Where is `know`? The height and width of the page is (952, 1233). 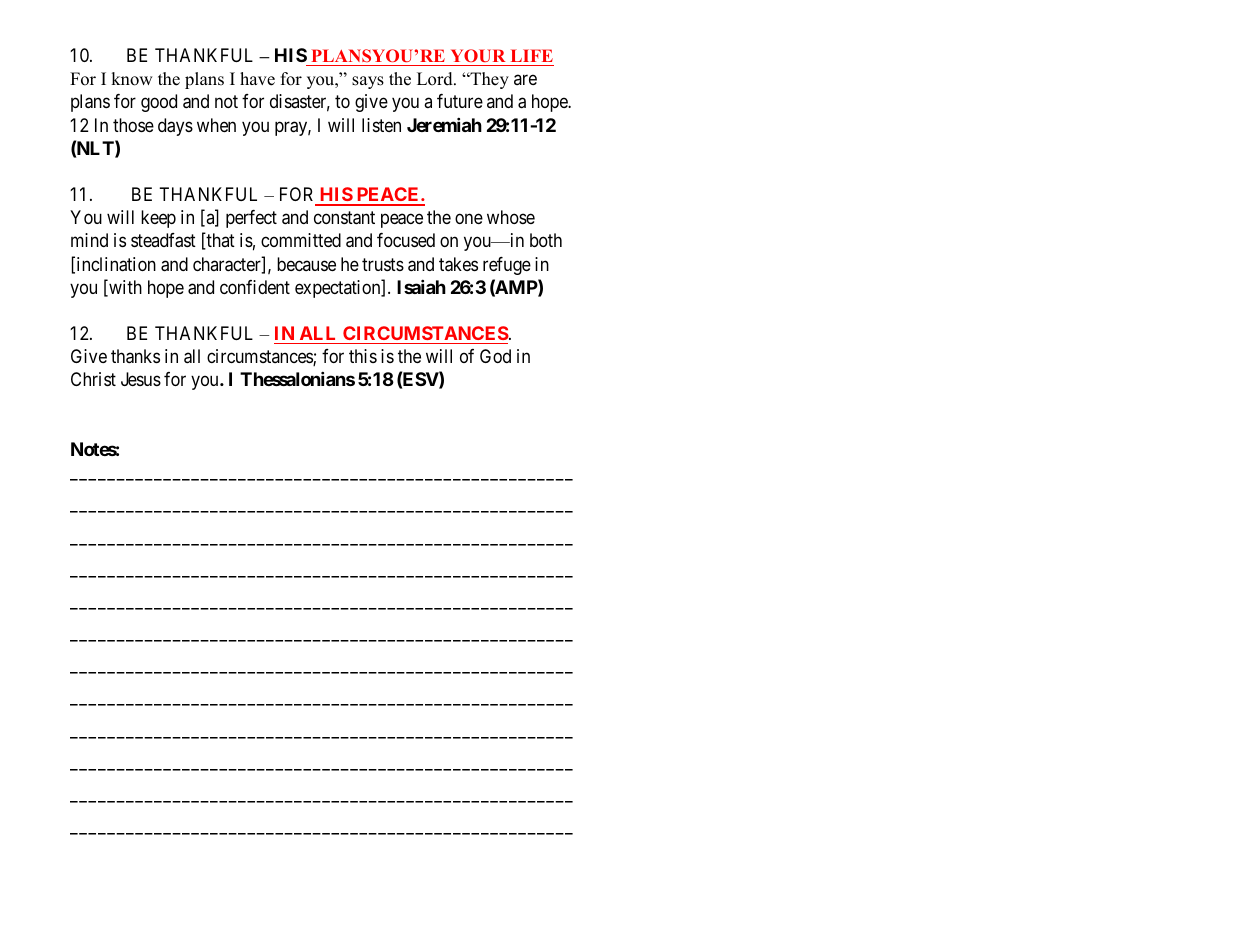
know is located at coordinates (132, 79).
